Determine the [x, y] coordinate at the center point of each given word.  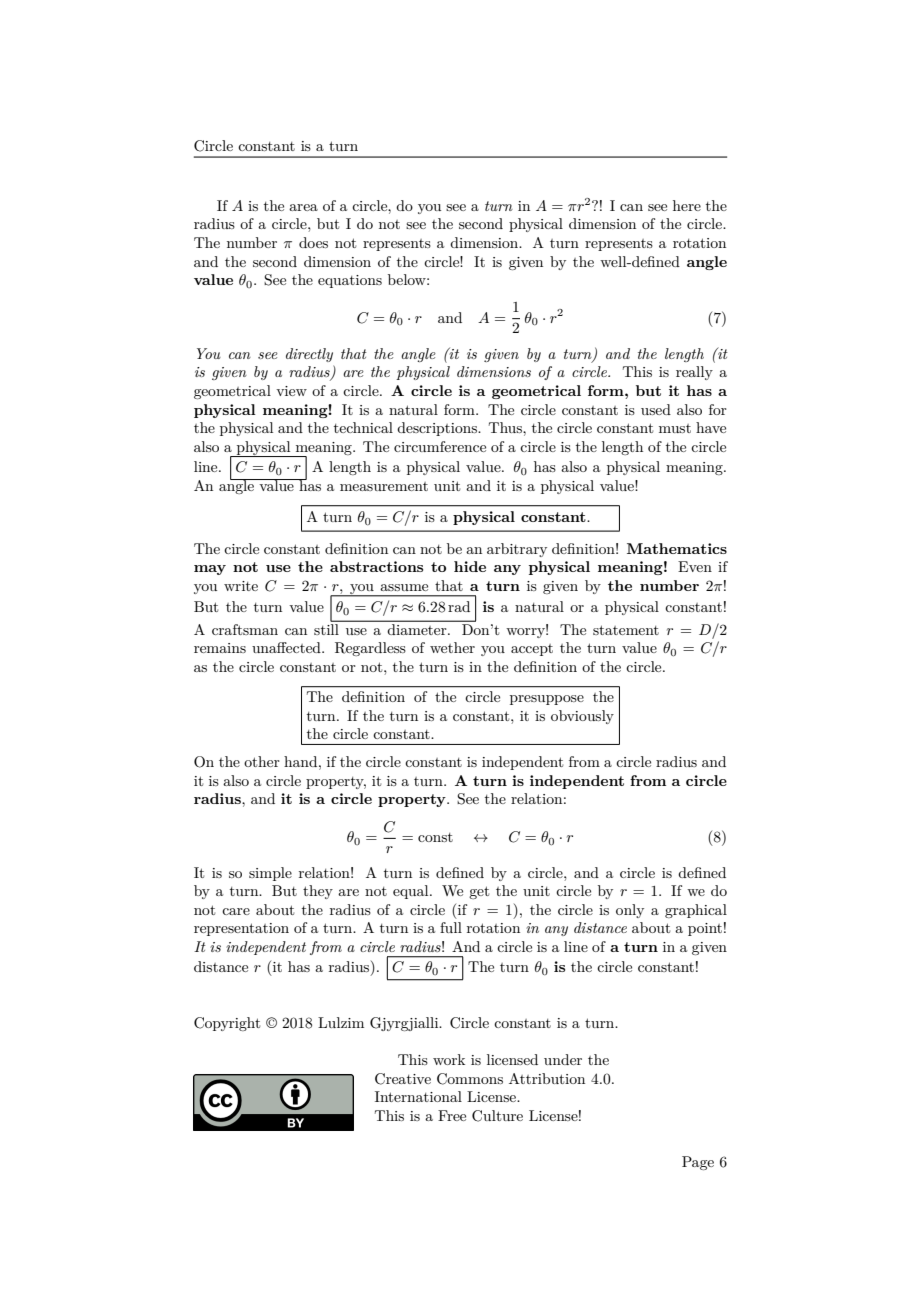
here [687, 205]
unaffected [287, 647]
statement [626, 630]
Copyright [227, 1024]
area [303, 207]
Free [452, 1115]
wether [452, 647]
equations [350, 281]
